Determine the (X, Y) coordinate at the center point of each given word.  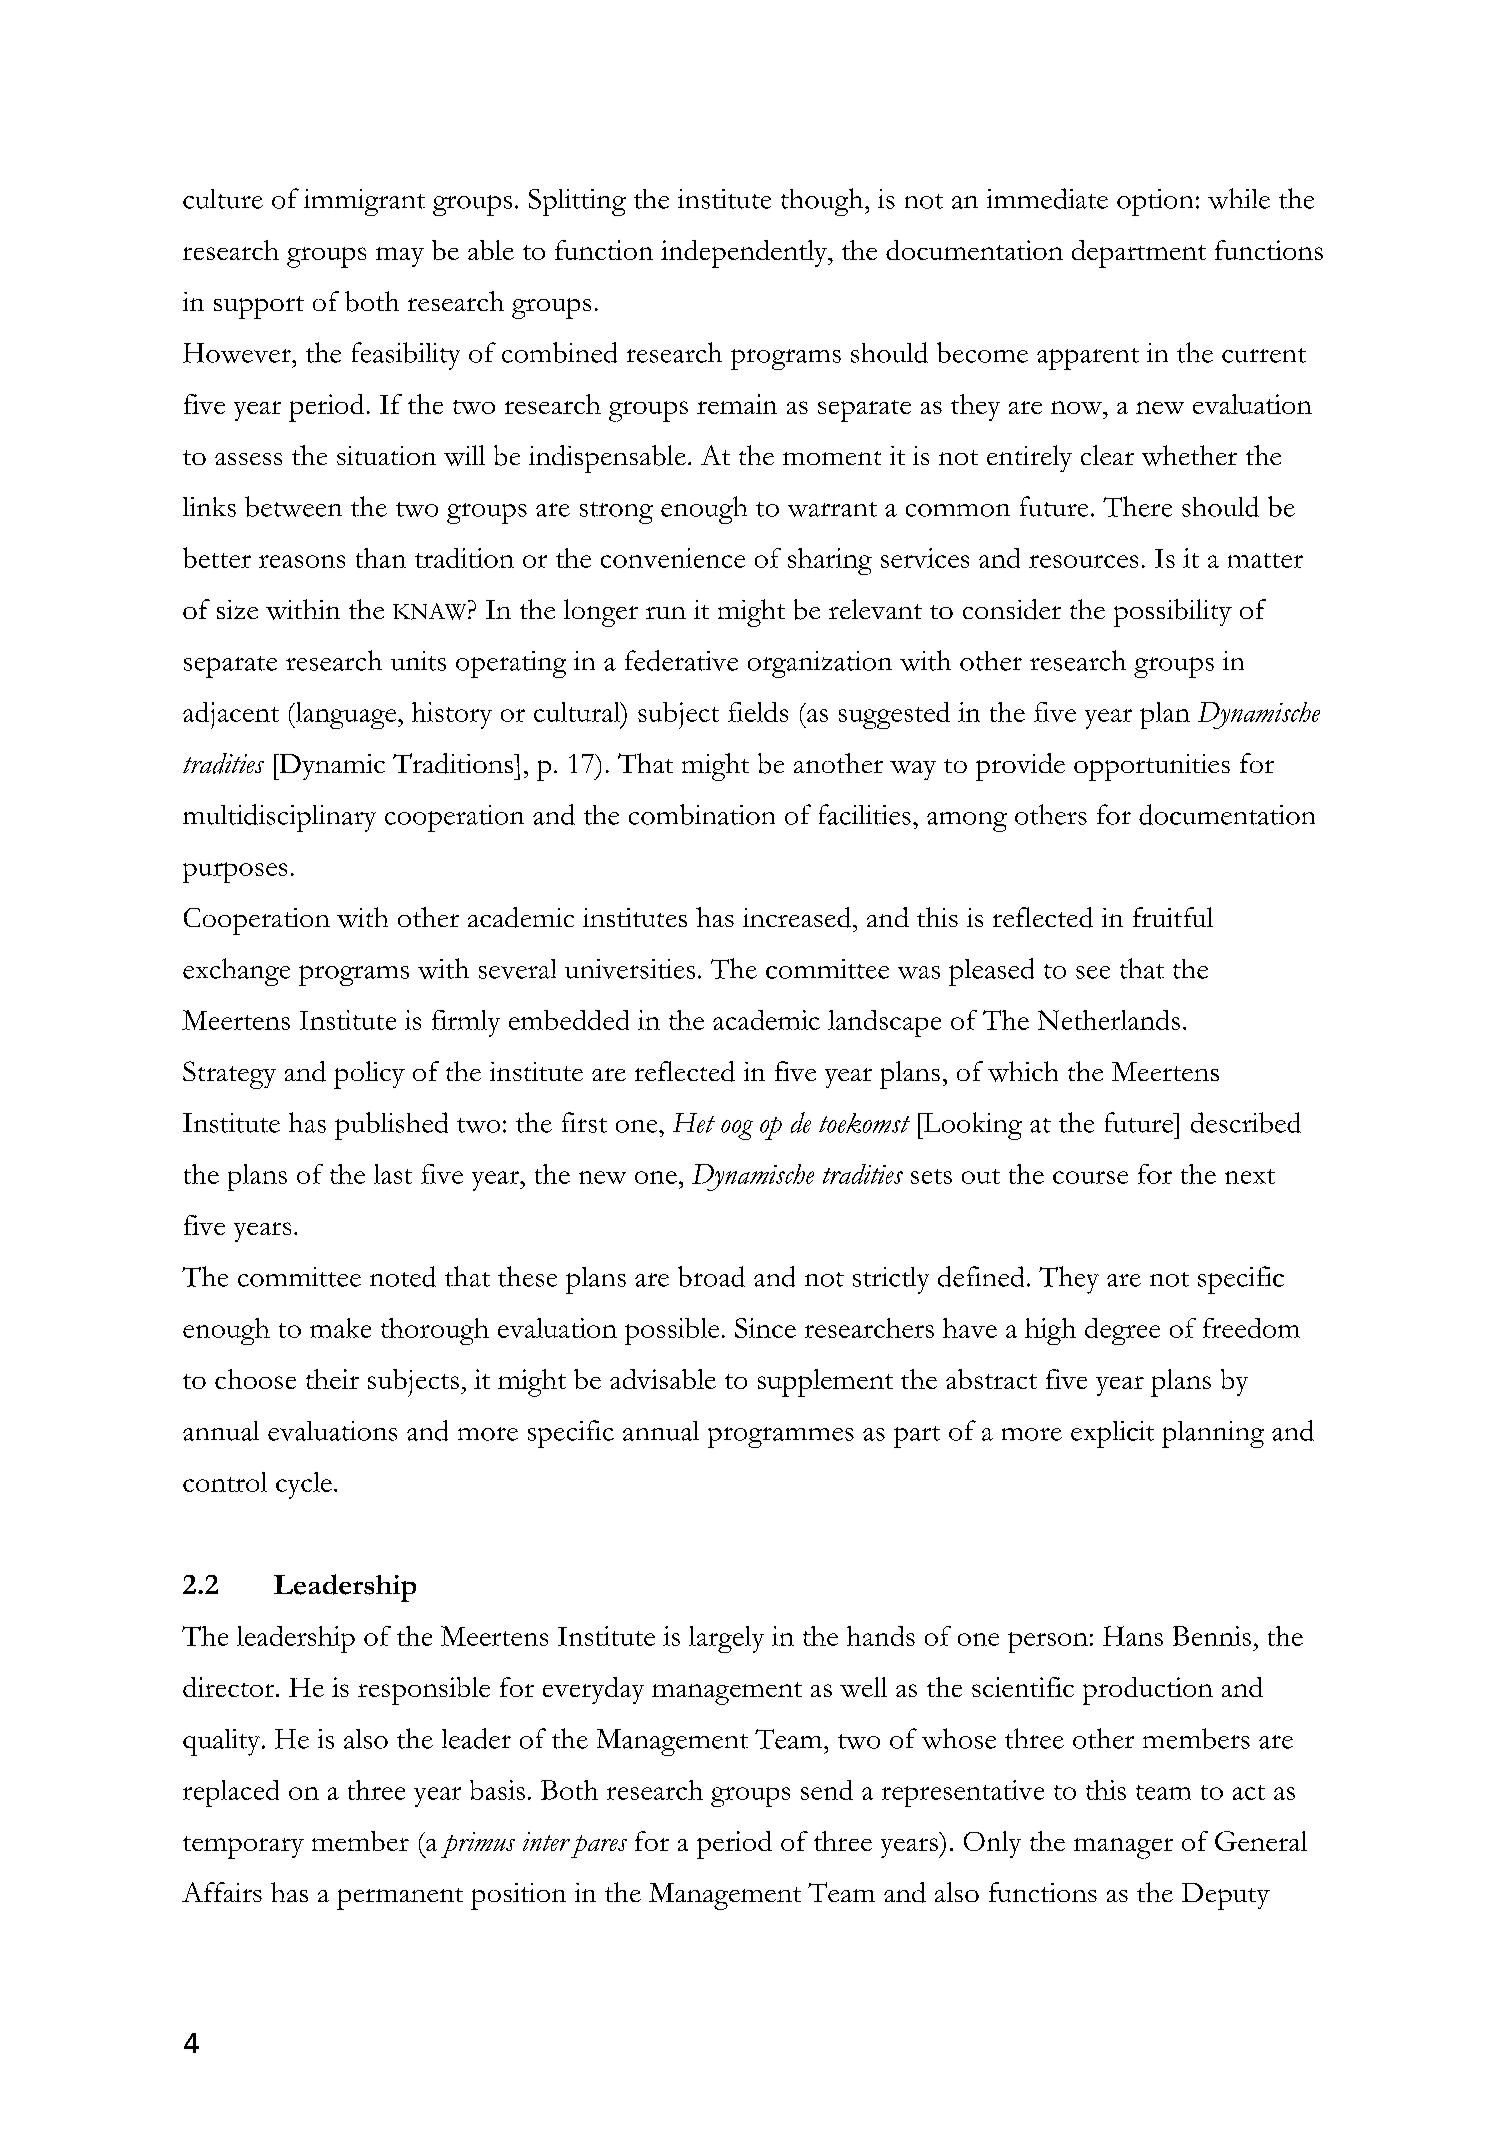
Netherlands (1109, 1020)
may (400, 257)
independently (745, 254)
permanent (400, 1899)
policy (369, 1075)
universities (630, 969)
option (1155, 202)
